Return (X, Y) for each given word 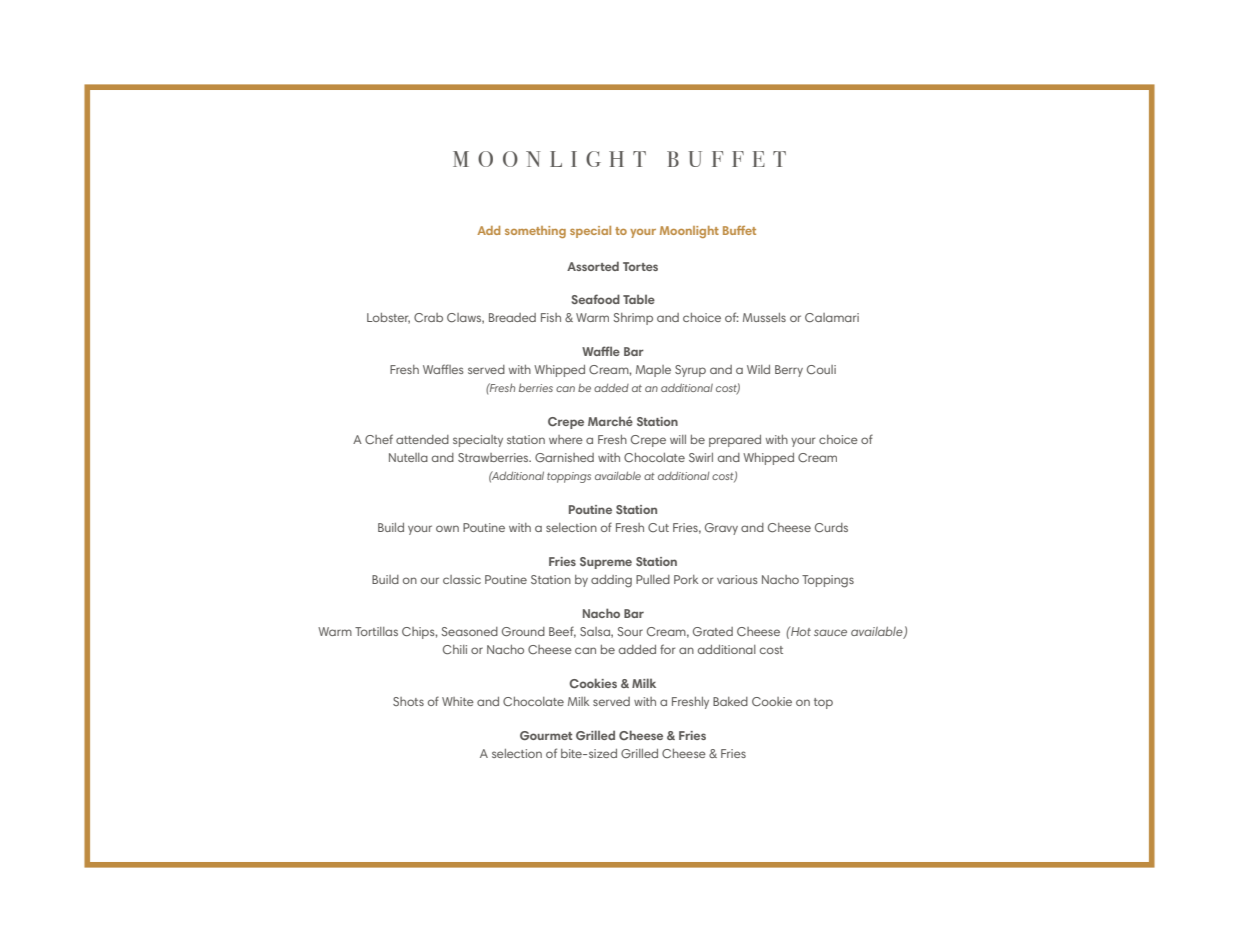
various (737, 579)
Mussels (764, 317)
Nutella (408, 457)
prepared (735, 441)
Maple (653, 371)
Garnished (564, 457)
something (535, 232)
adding (611, 581)
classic (462, 579)
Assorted (593, 266)
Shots (408, 701)
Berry (789, 371)
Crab (428, 317)
